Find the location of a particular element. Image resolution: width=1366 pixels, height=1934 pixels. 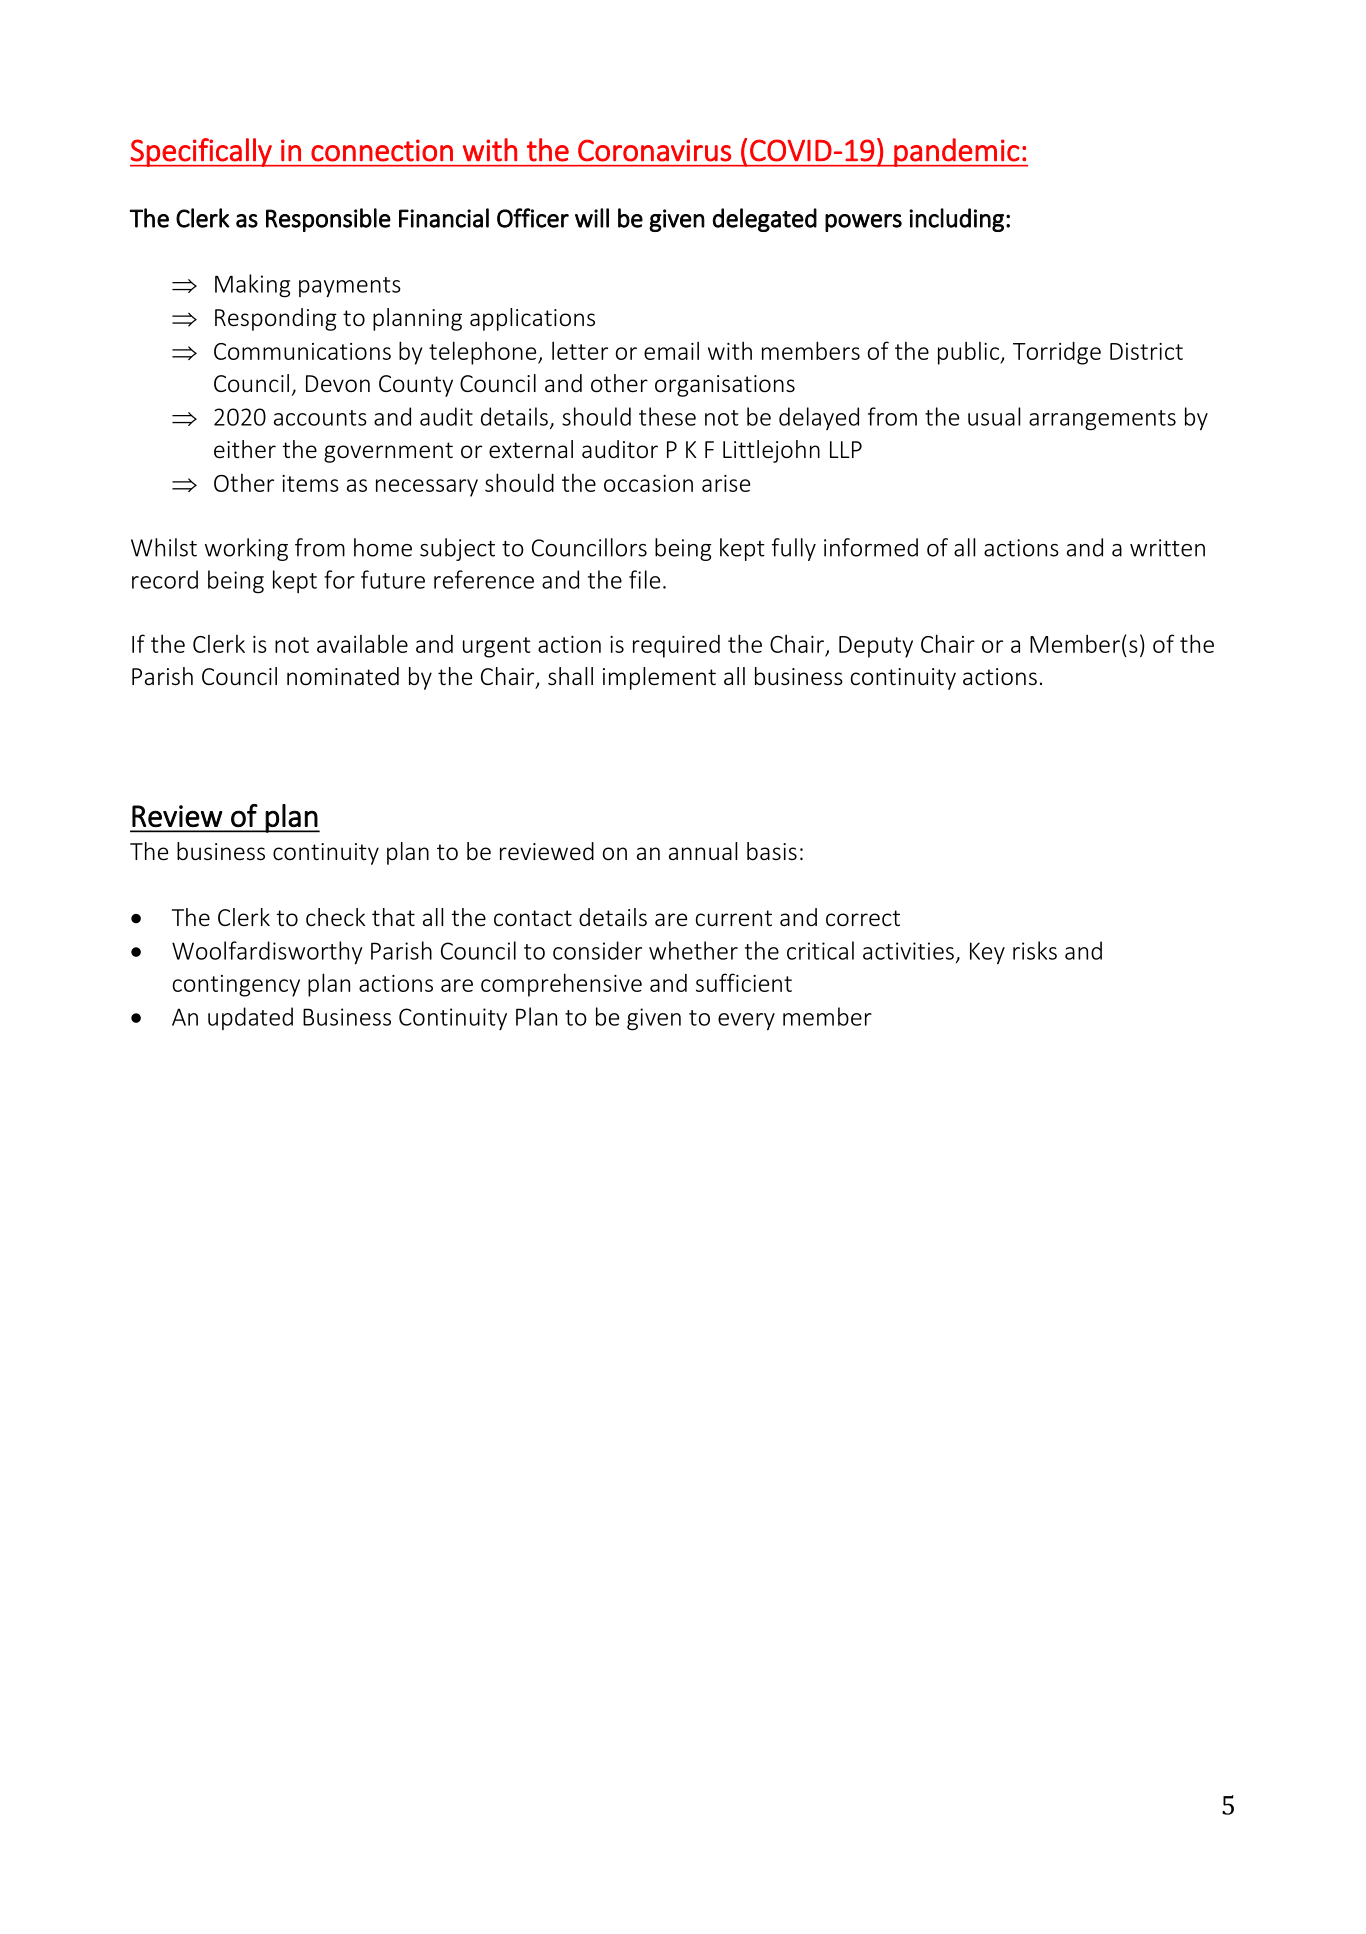

nominated is located at coordinates (343, 676).
